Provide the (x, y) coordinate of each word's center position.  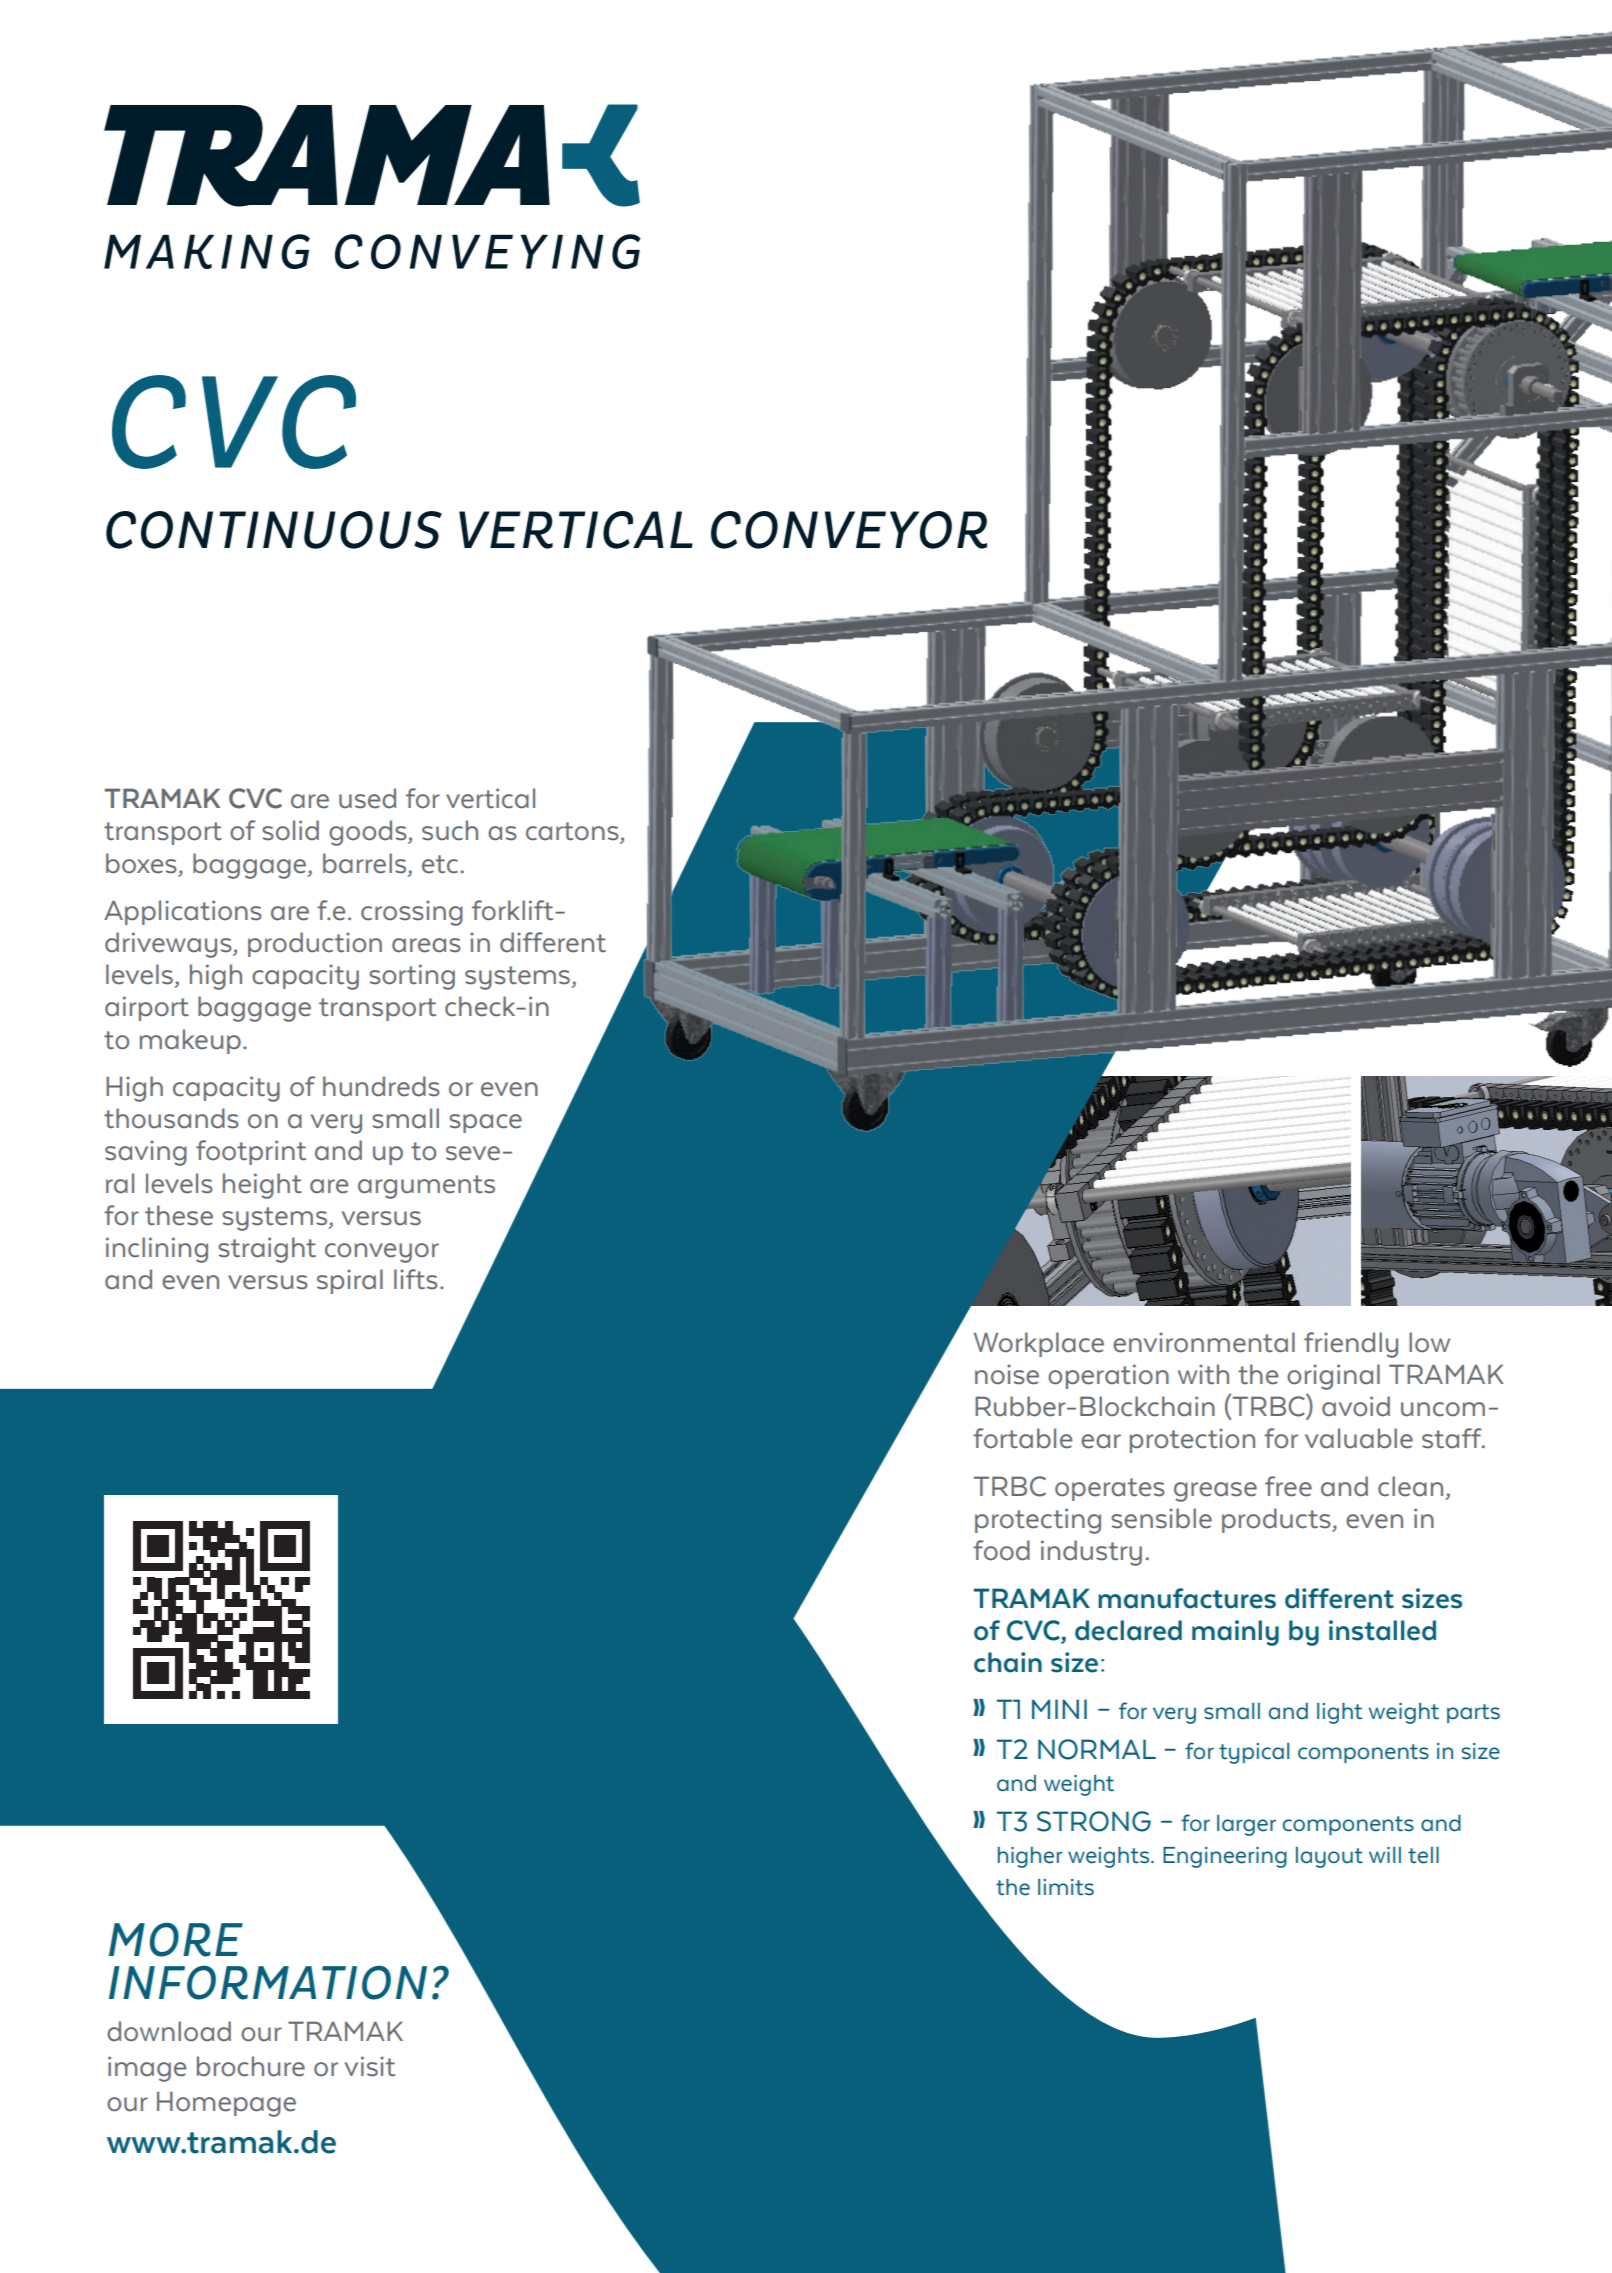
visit (370, 2066)
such (450, 830)
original (1333, 1377)
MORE (176, 1939)
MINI (1059, 1709)
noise (1007, 1374)
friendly (1351, 1345)
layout (1329, 1857)
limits (1066, 1887)
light (1339, 1713)
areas (426, 945)
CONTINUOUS (274, 530)
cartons (573, 832)
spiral (350, 1281)
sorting (412, 977)
